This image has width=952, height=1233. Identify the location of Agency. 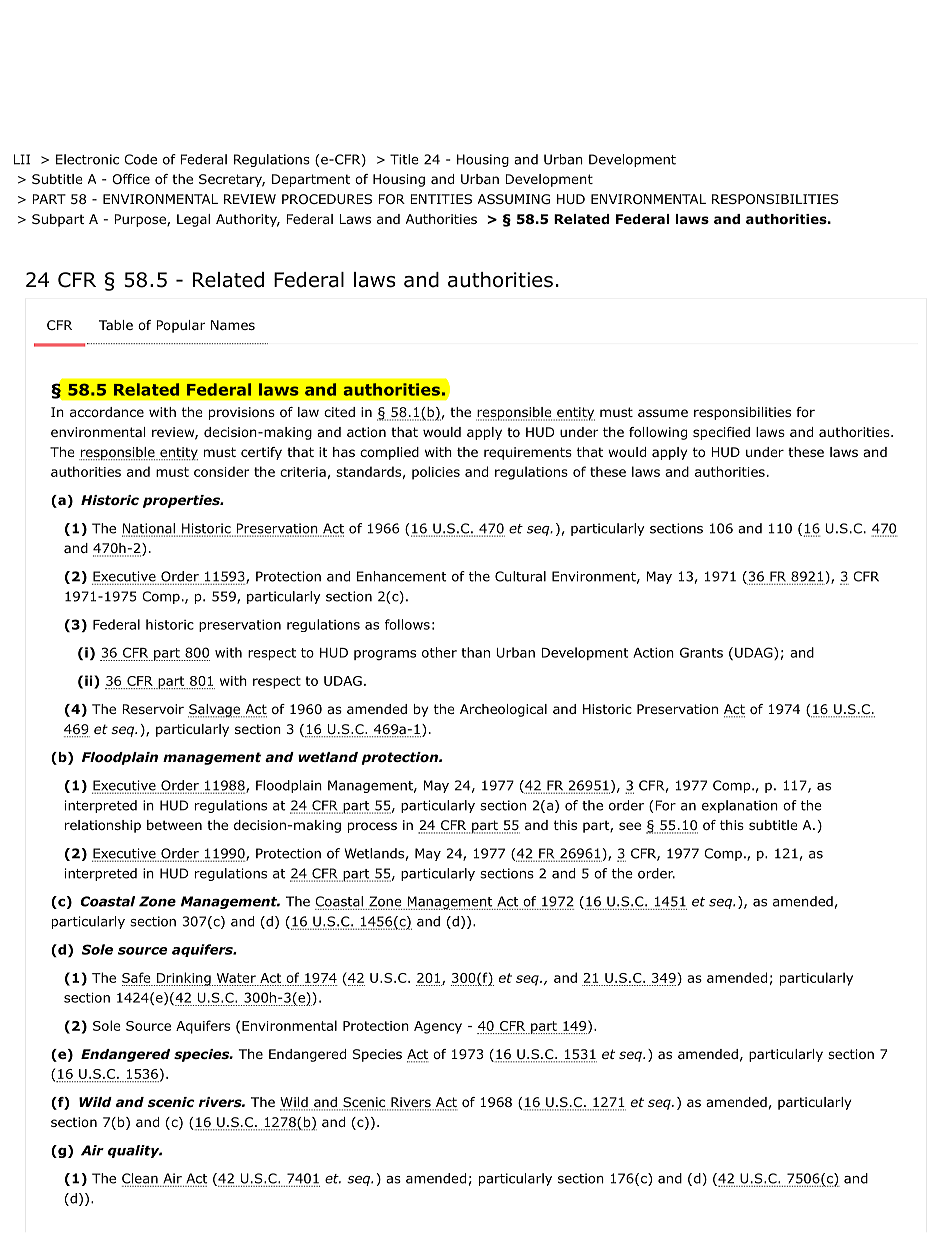
(438, 1027).
